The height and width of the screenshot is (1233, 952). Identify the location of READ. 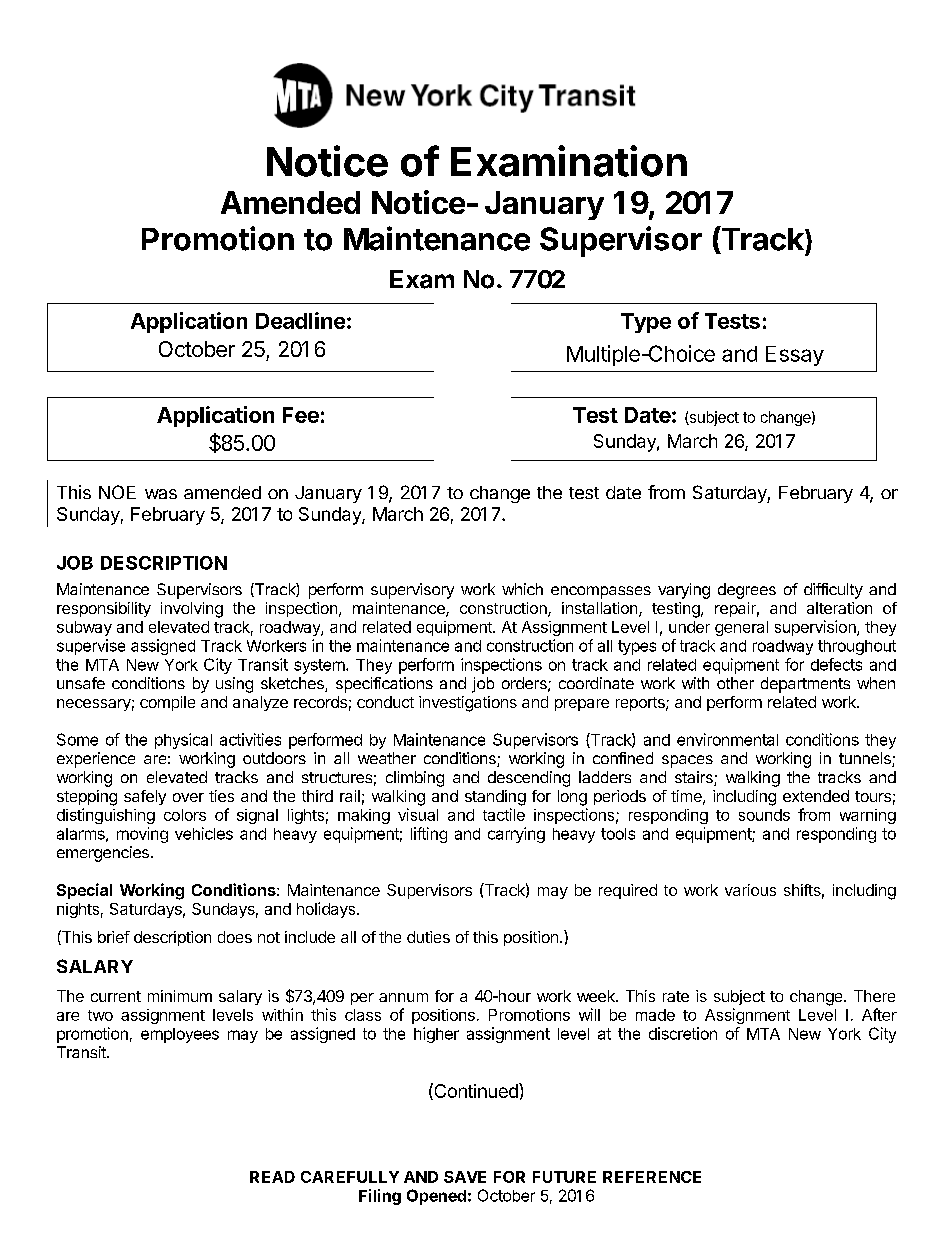
(272, 1177).
